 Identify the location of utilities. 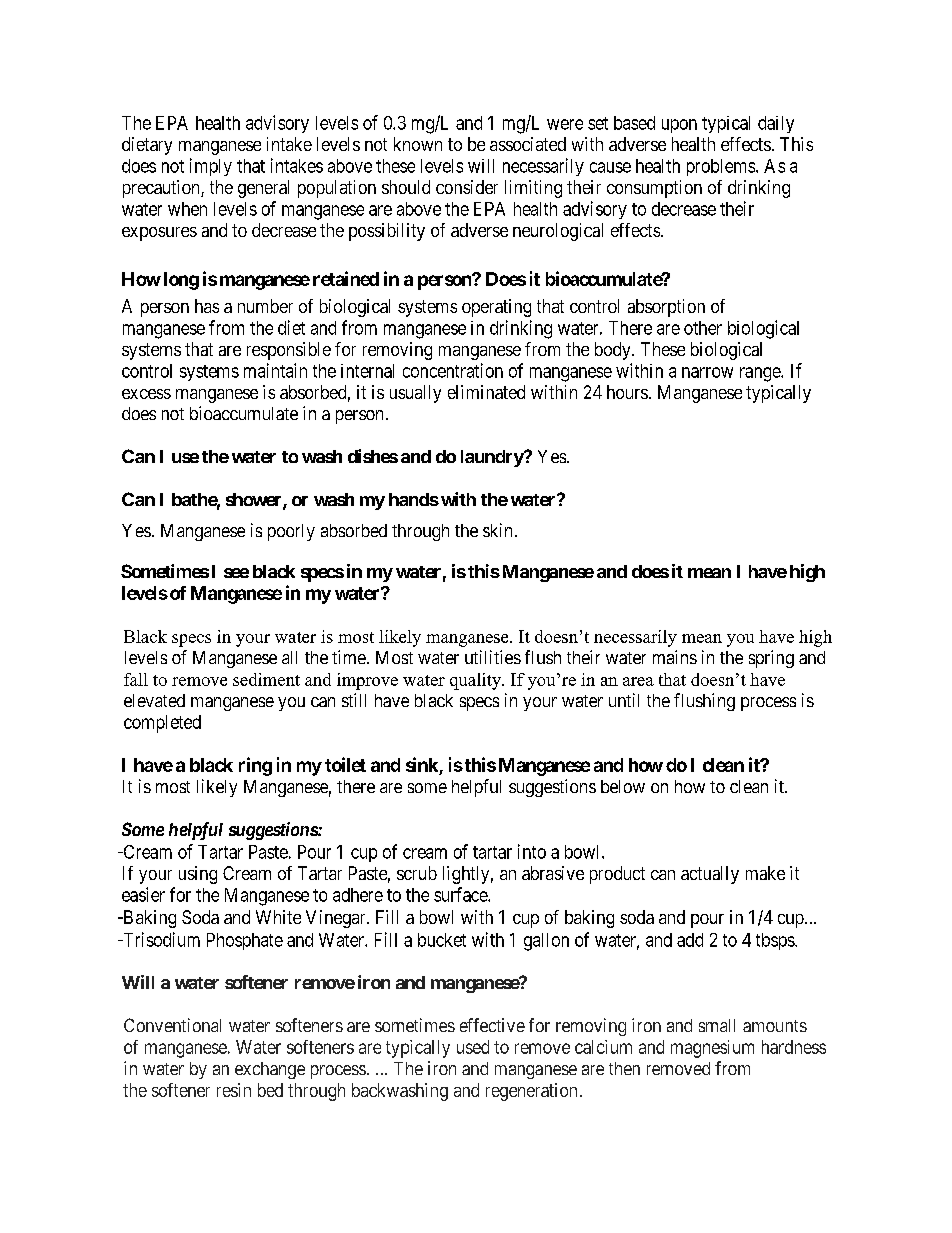
(493, 657).
